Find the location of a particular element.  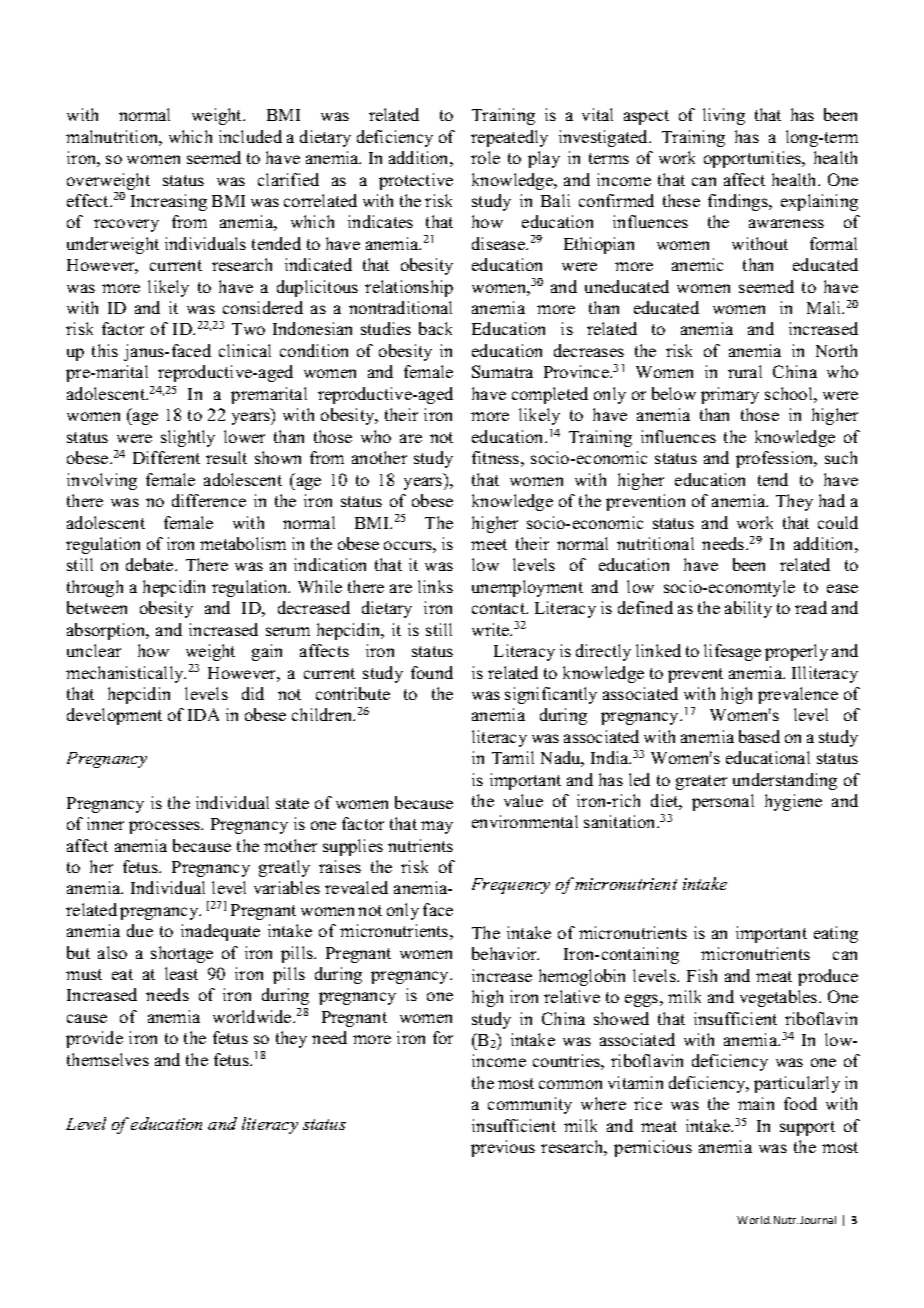

behavior is located at coordinates (505, 953).
